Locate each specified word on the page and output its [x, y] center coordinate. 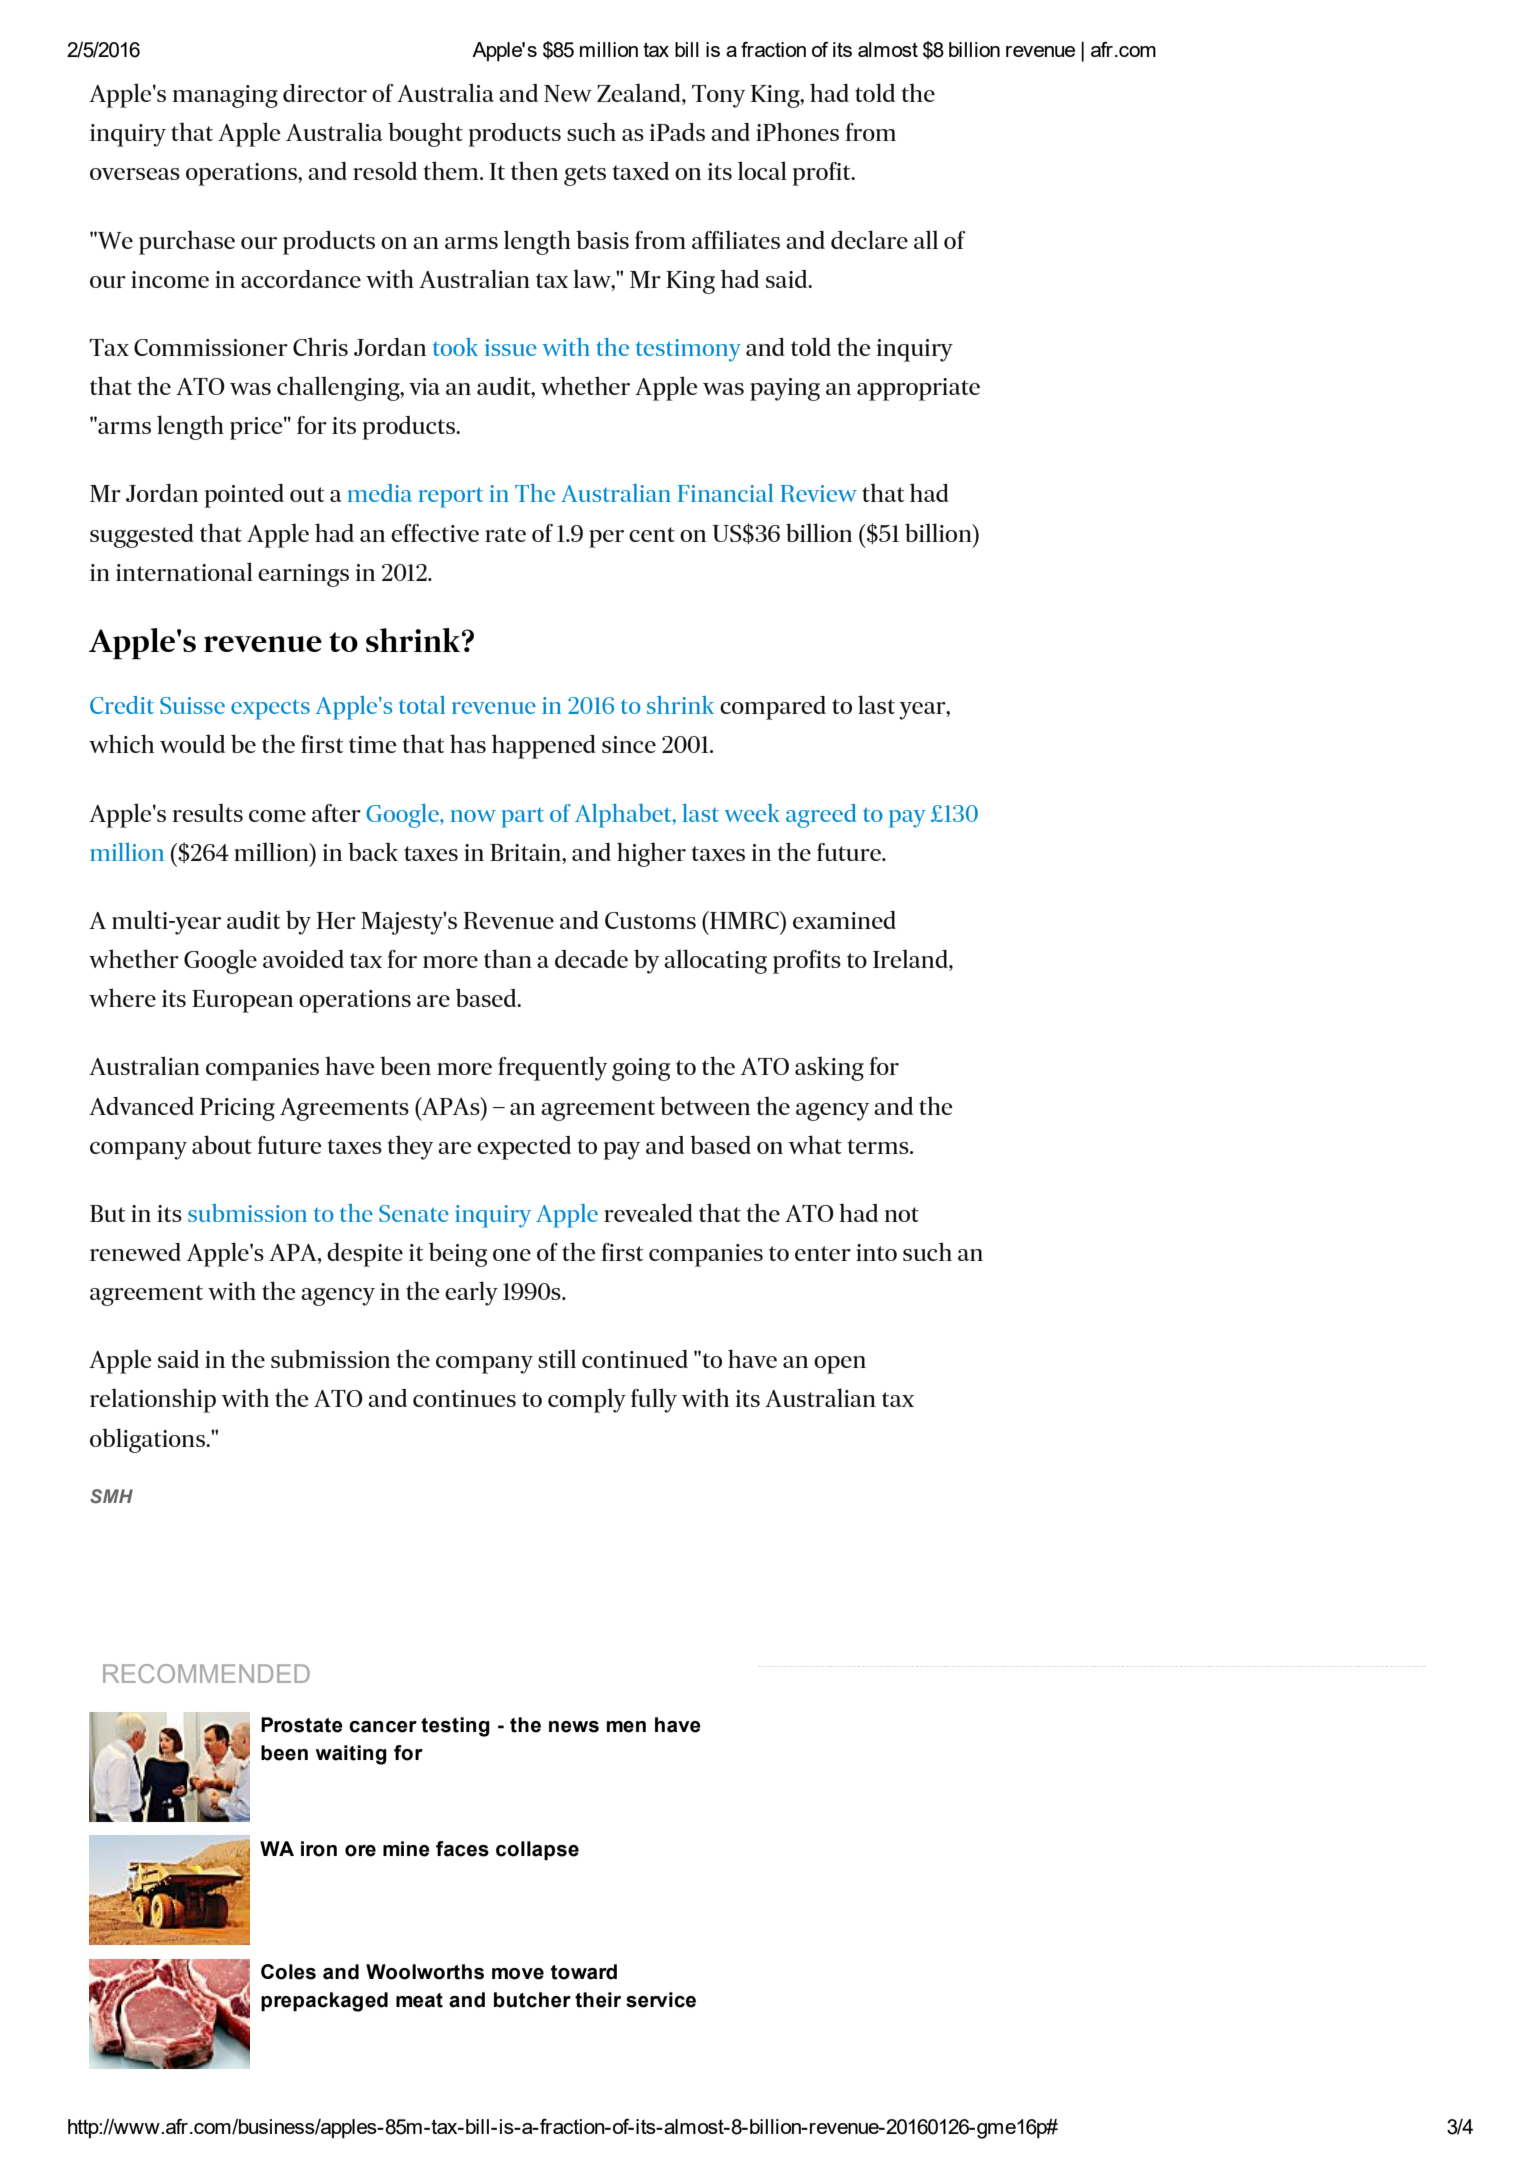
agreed [821, 816]
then [534, 170]
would [192, 743]
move [518, 1974]
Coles [288, 1972]
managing [225, 96]
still [557, 1358]
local [762, 170]
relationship [153, 1400]
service [661, 2000]
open [840, 1365]
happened [544, 746]
